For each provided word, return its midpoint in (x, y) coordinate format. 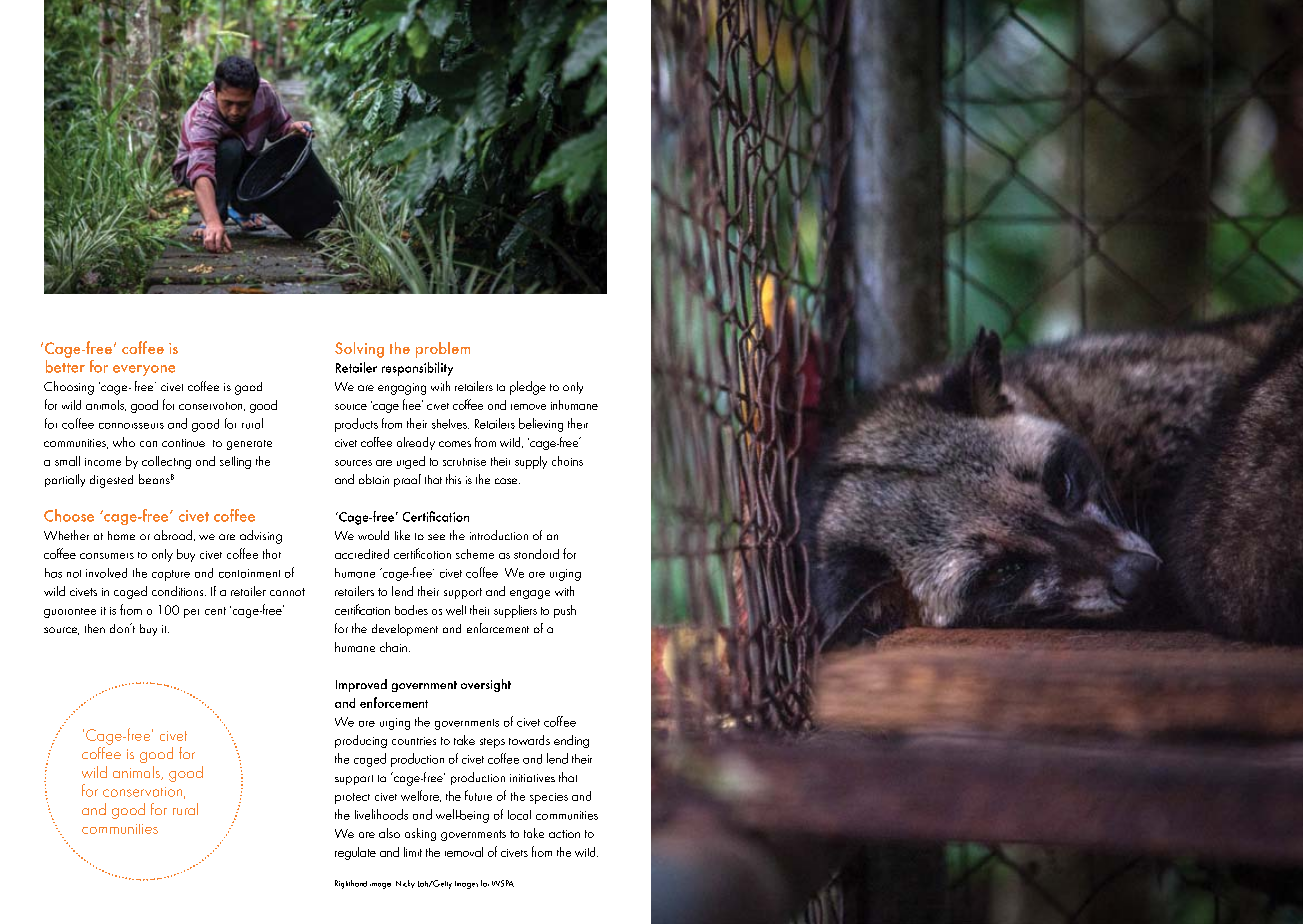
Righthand (351, 884)
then (95, 628)
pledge (528, 388)
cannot (287, 592)
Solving (359, 350)
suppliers (515, 611)
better (65, 366)
